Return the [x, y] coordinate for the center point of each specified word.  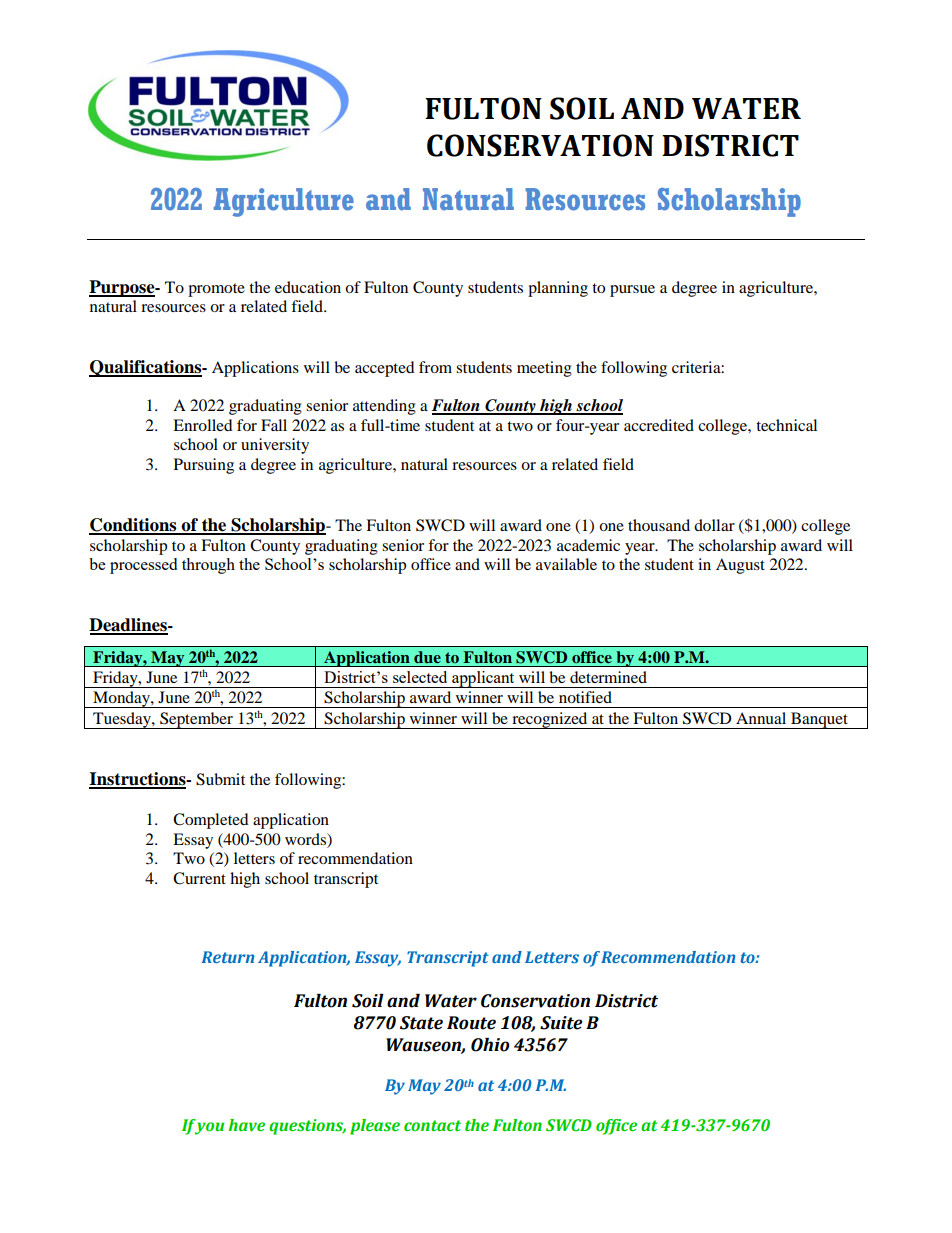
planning [558, 289]
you [208, 1127]
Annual [761, 718]
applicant [483, 679]
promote [216, 290]
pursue [632, 291]
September [196, 720]
